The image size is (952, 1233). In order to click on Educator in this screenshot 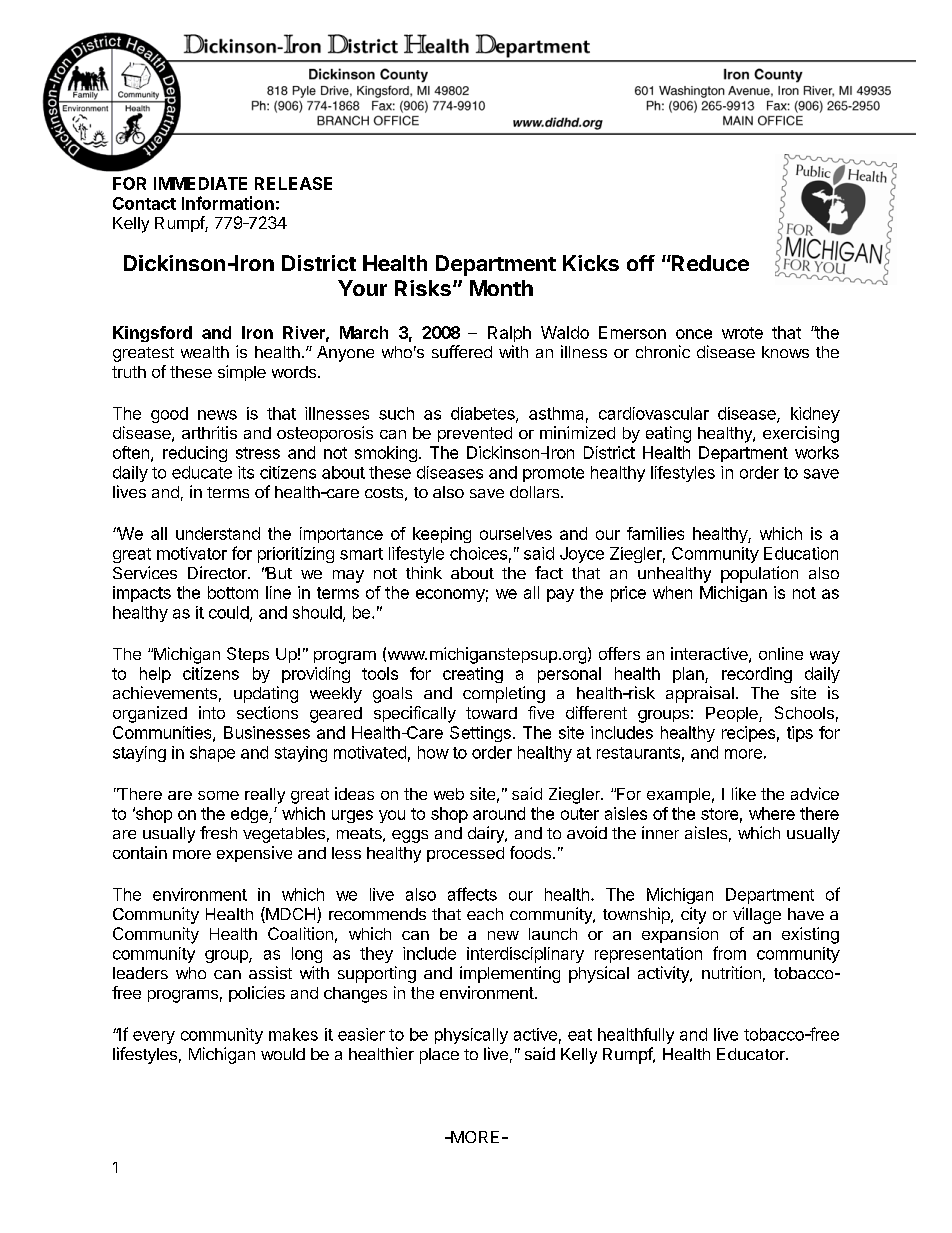, I will do `click(752, 1054)`.
